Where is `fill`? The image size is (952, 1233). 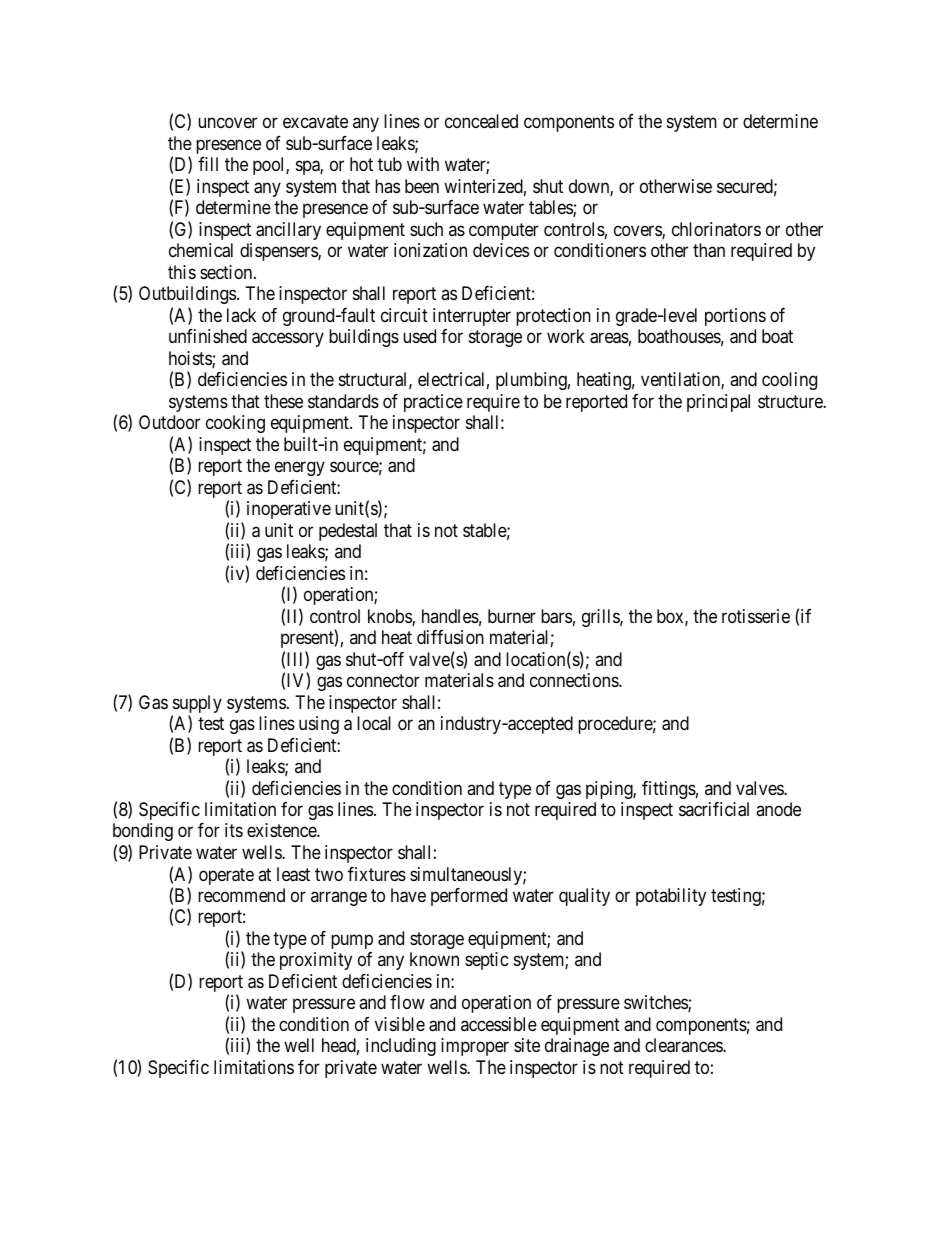
fill is located at coordinates (208, 164).
